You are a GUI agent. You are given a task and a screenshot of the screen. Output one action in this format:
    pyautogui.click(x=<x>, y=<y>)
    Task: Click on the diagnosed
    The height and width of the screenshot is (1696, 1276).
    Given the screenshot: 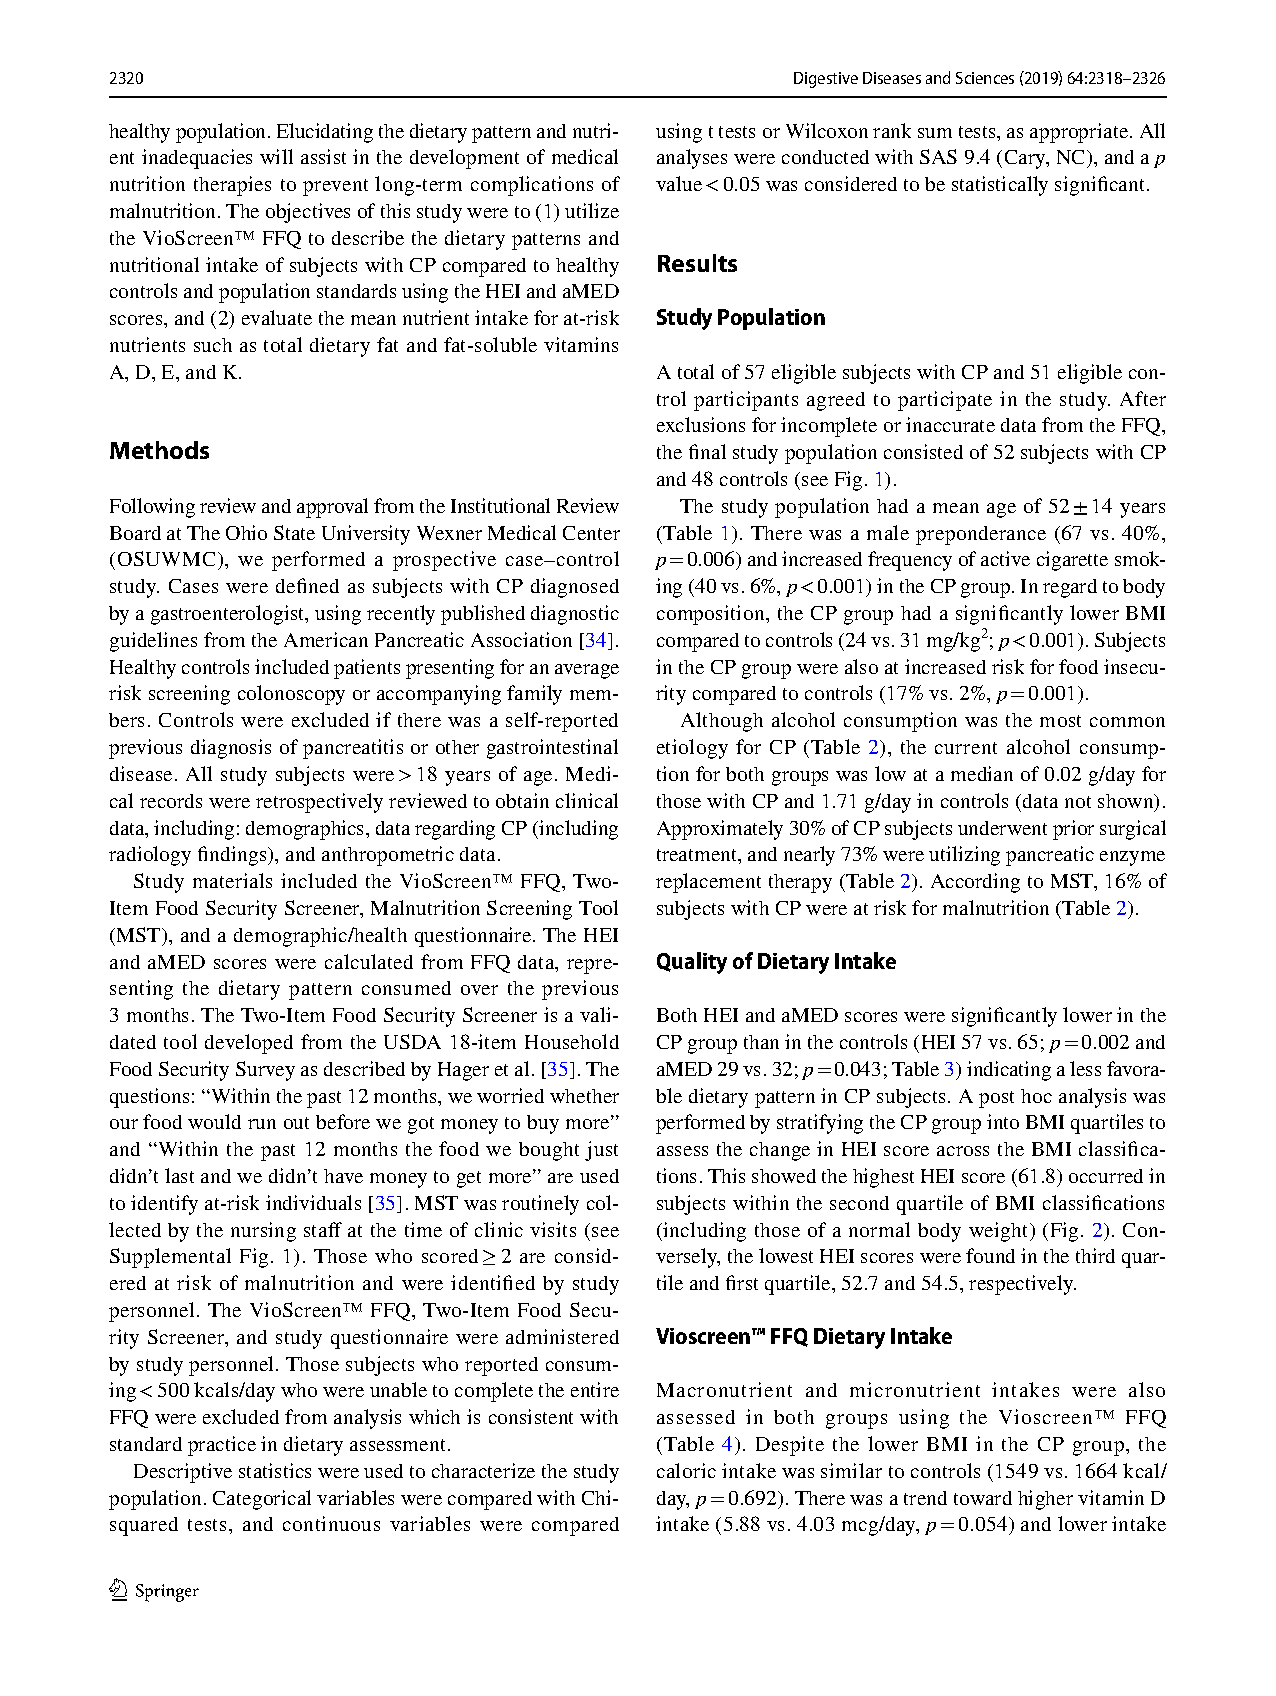 What is the action you would take?
    pyautogui.click(x=575, y=588)
